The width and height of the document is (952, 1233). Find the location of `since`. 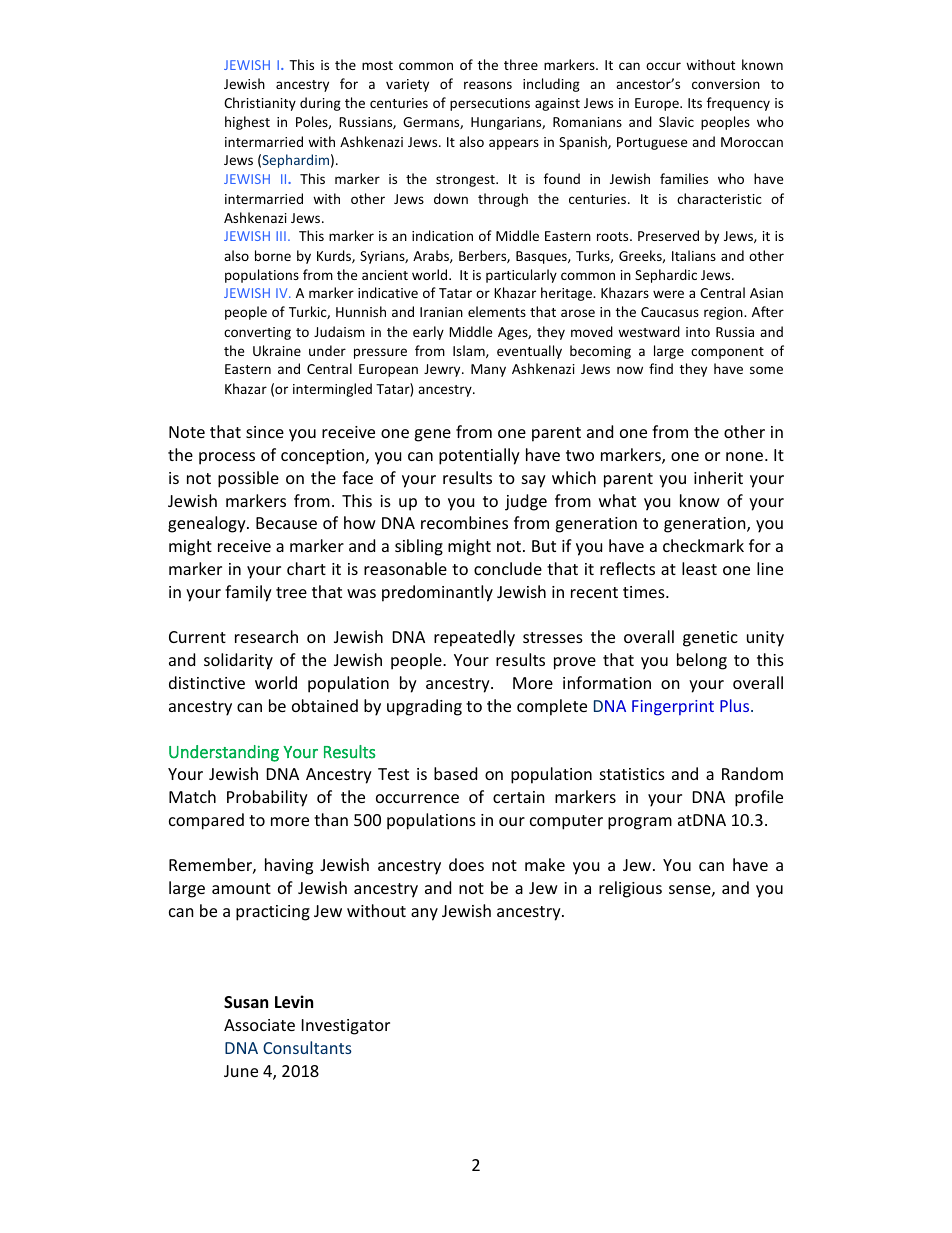

since is located at coordinates (265, 432).
